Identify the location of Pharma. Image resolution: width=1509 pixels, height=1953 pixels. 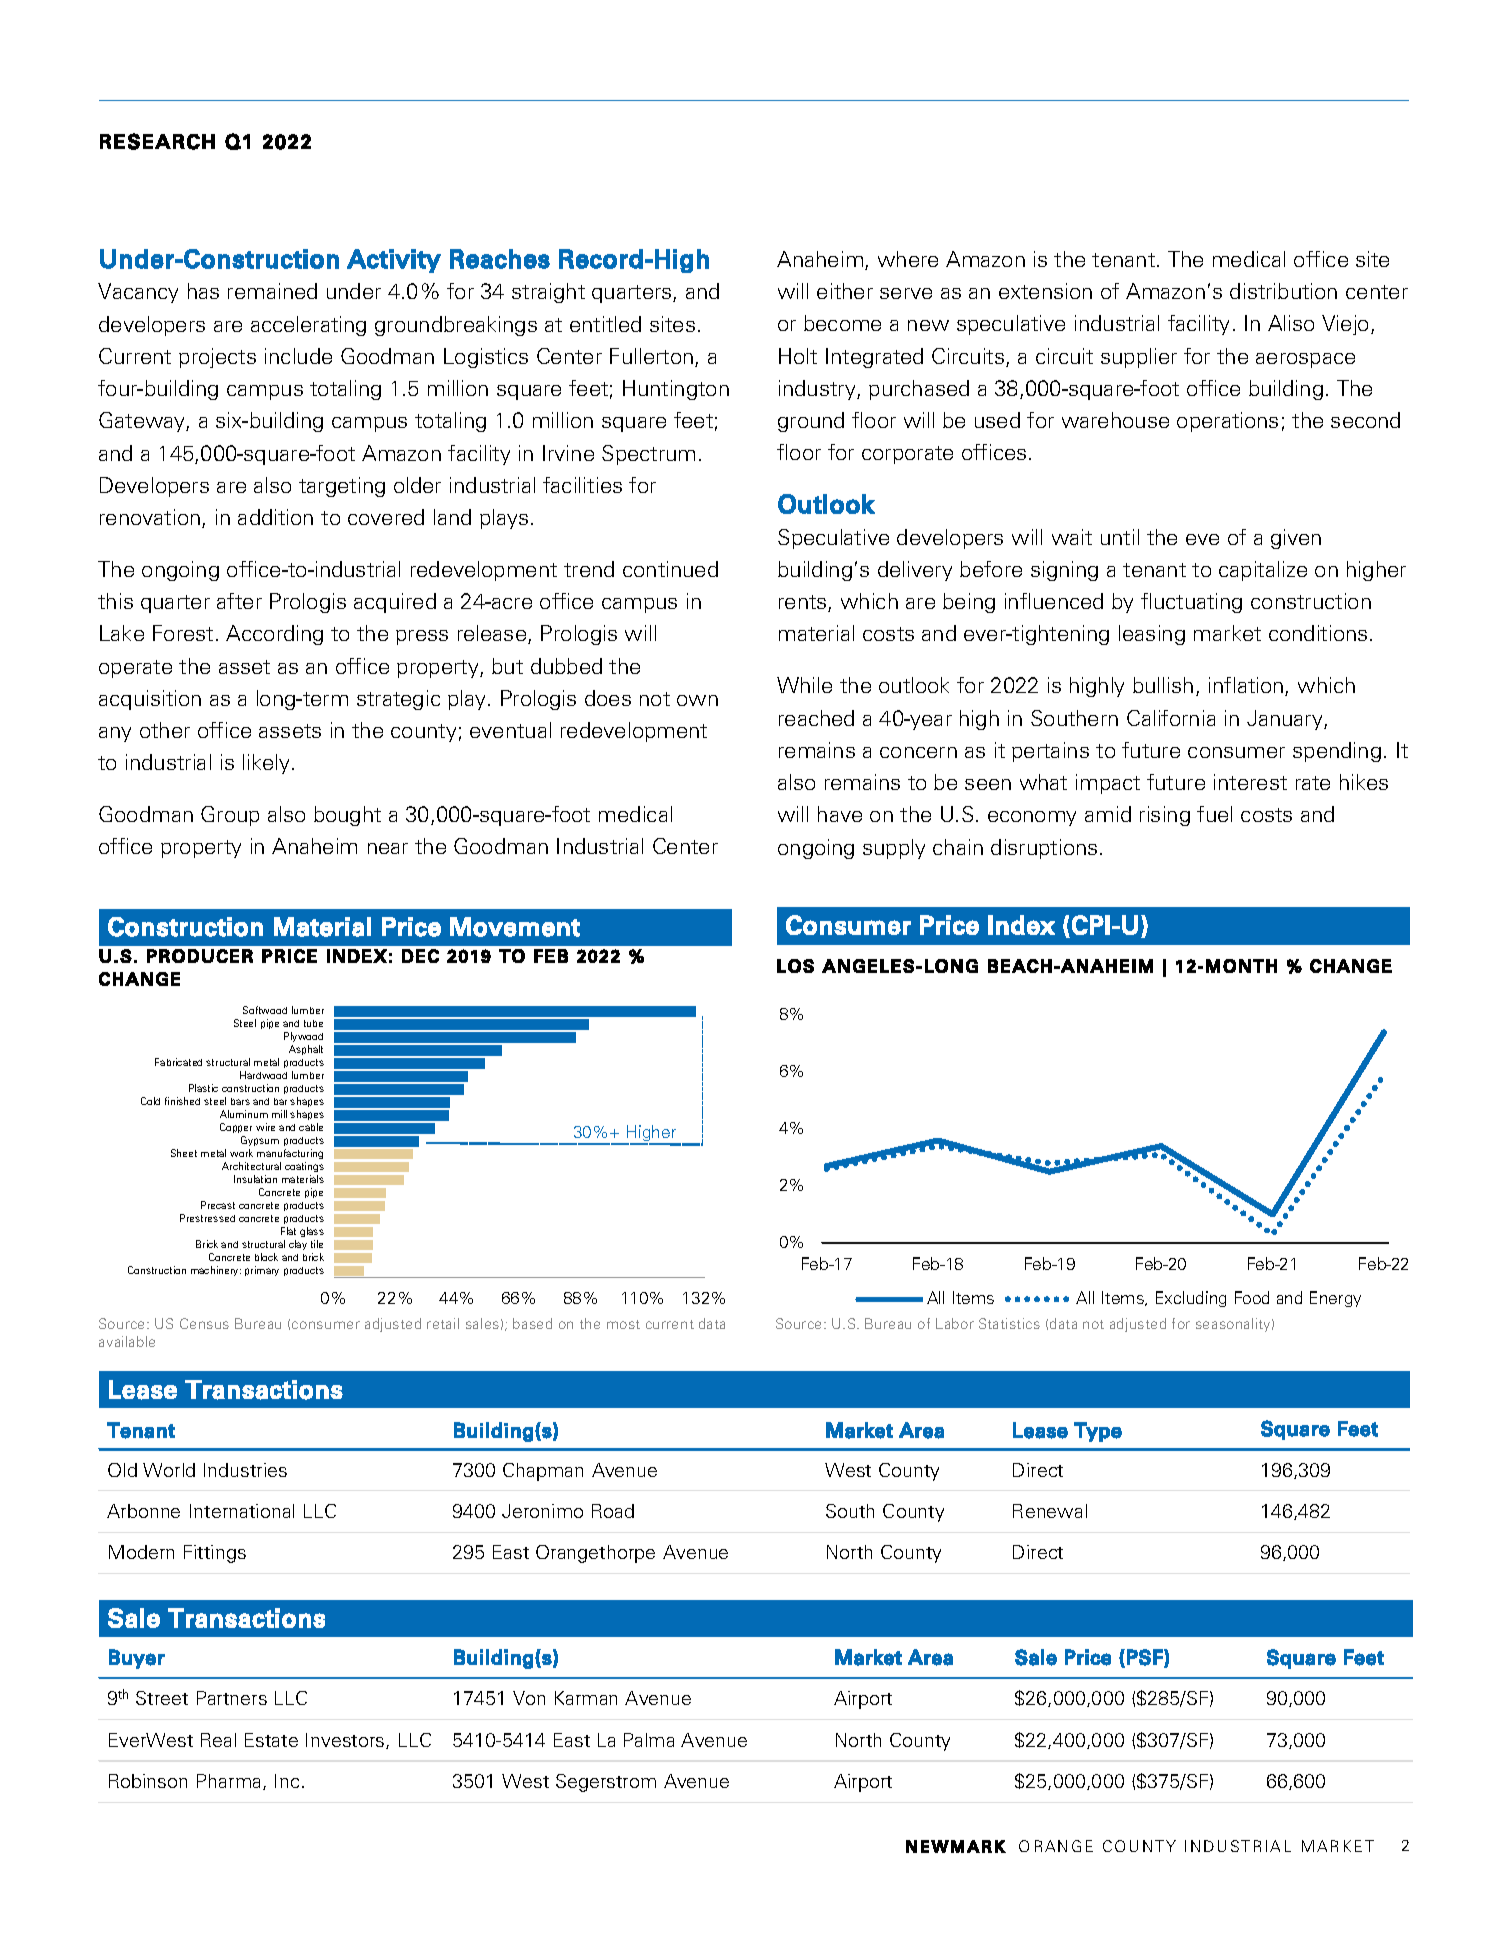
(228, 1781).
